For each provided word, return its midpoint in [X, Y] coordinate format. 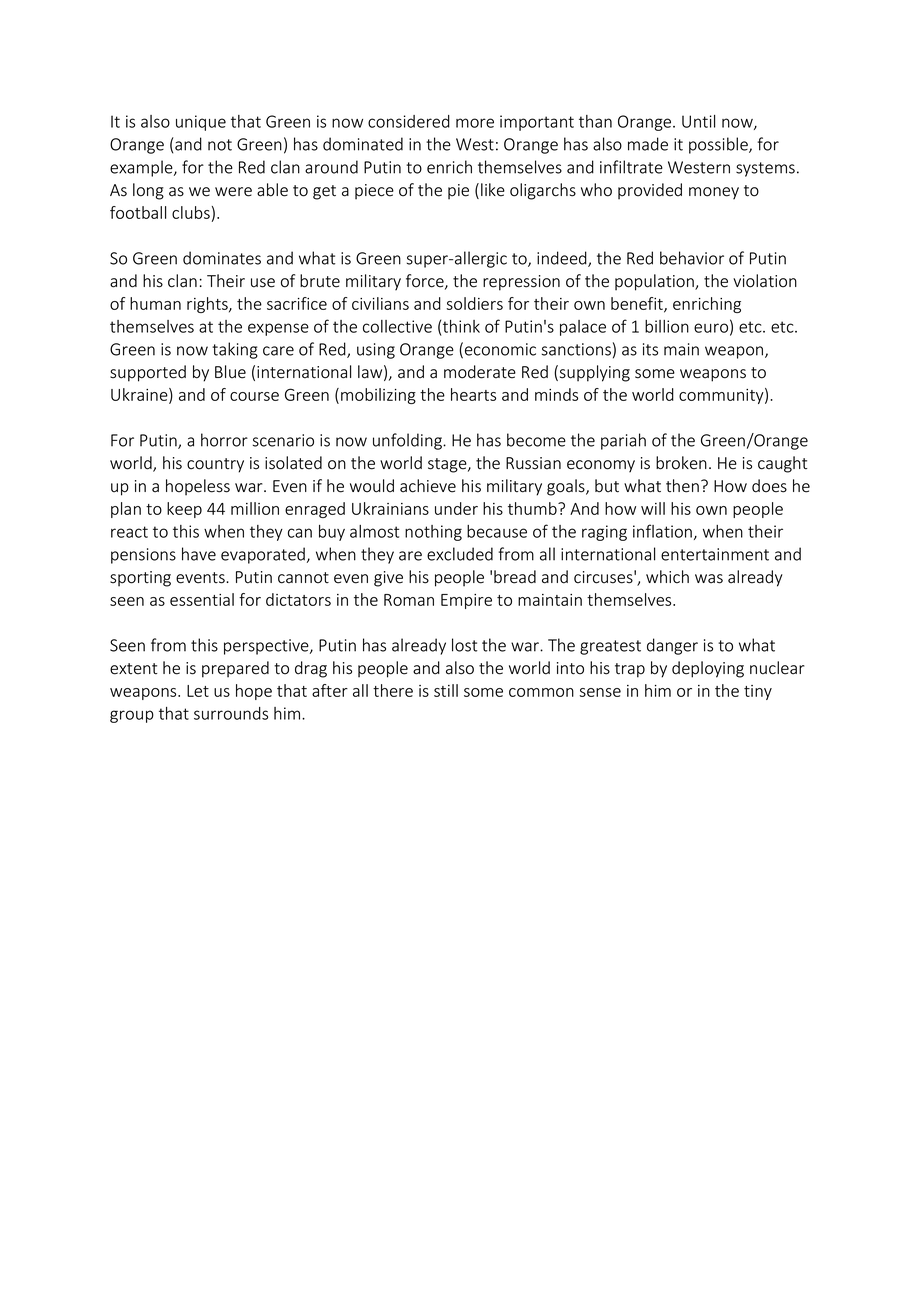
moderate [480, 372]
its [650, 349]
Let [198, 691]
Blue [230, 372]
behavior [692, 258]
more [475, 123]
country [215, 465]
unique [201, 123]
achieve [428, 486]
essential [202, 599]
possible [719, 145]
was [709, 579]
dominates [222, 258]
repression [521, 283]
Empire [466, 601]
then [682, 486]
